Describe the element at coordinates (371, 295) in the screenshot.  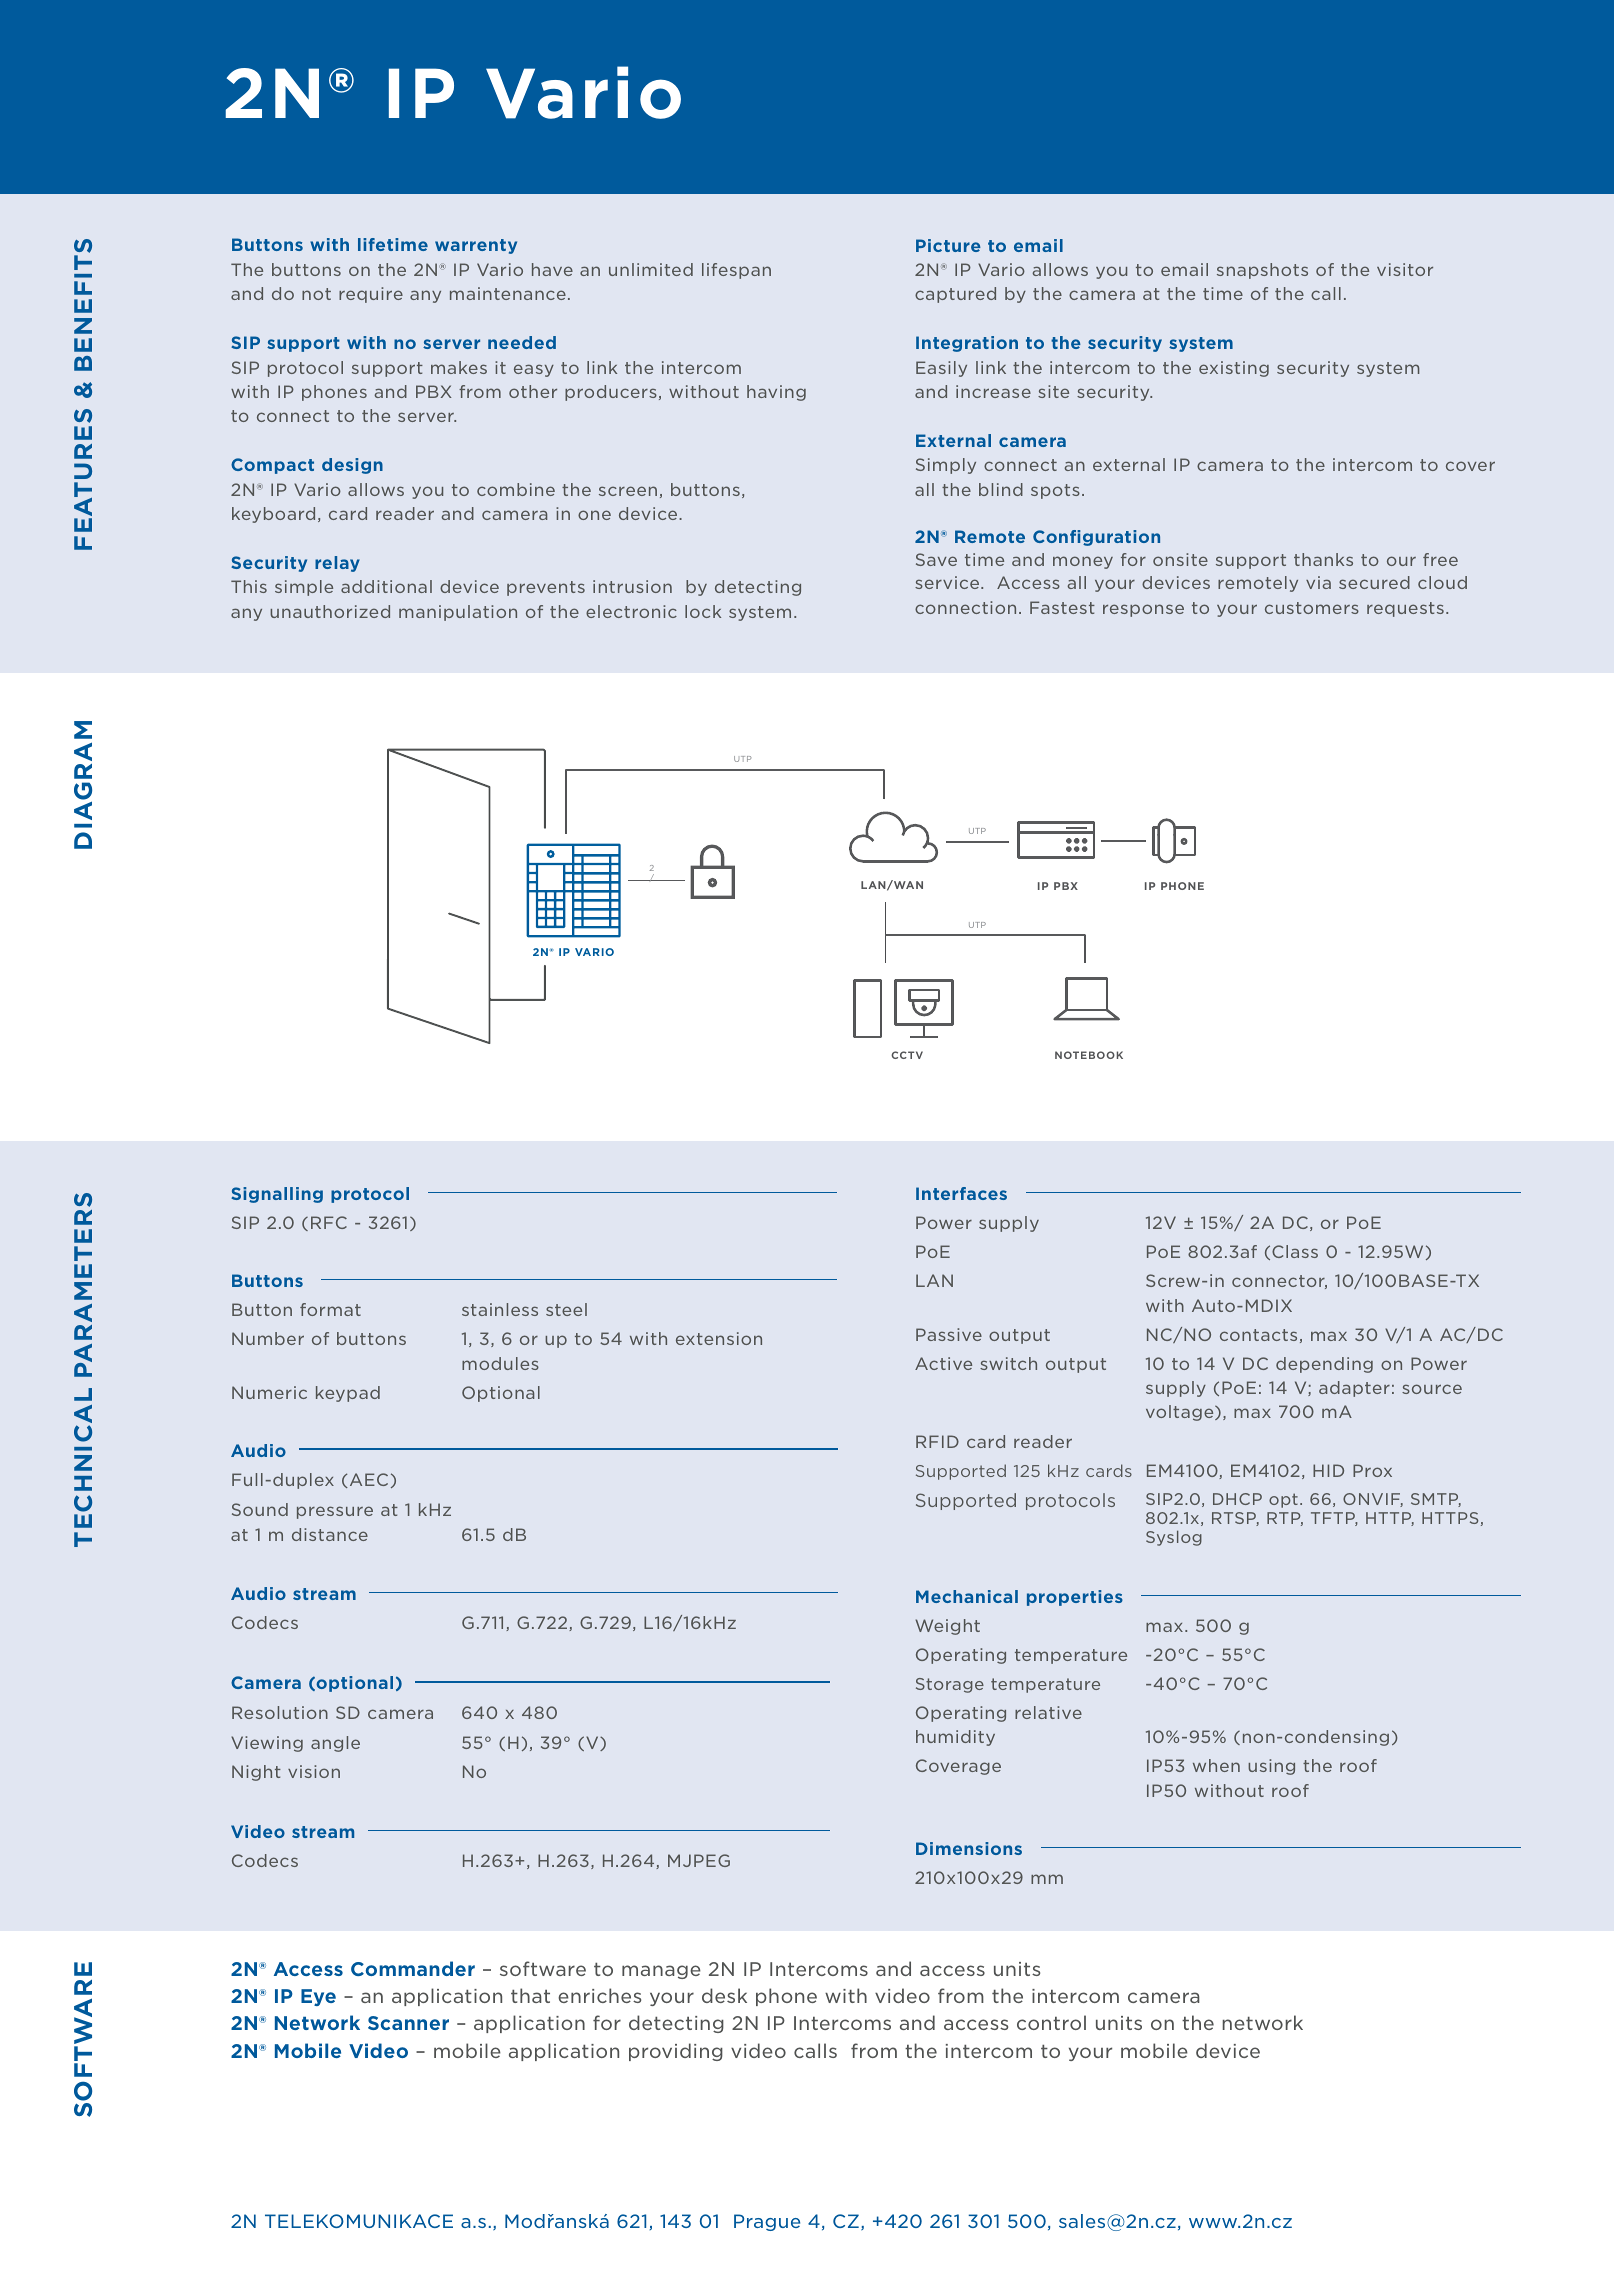
I see `require` at that location.
